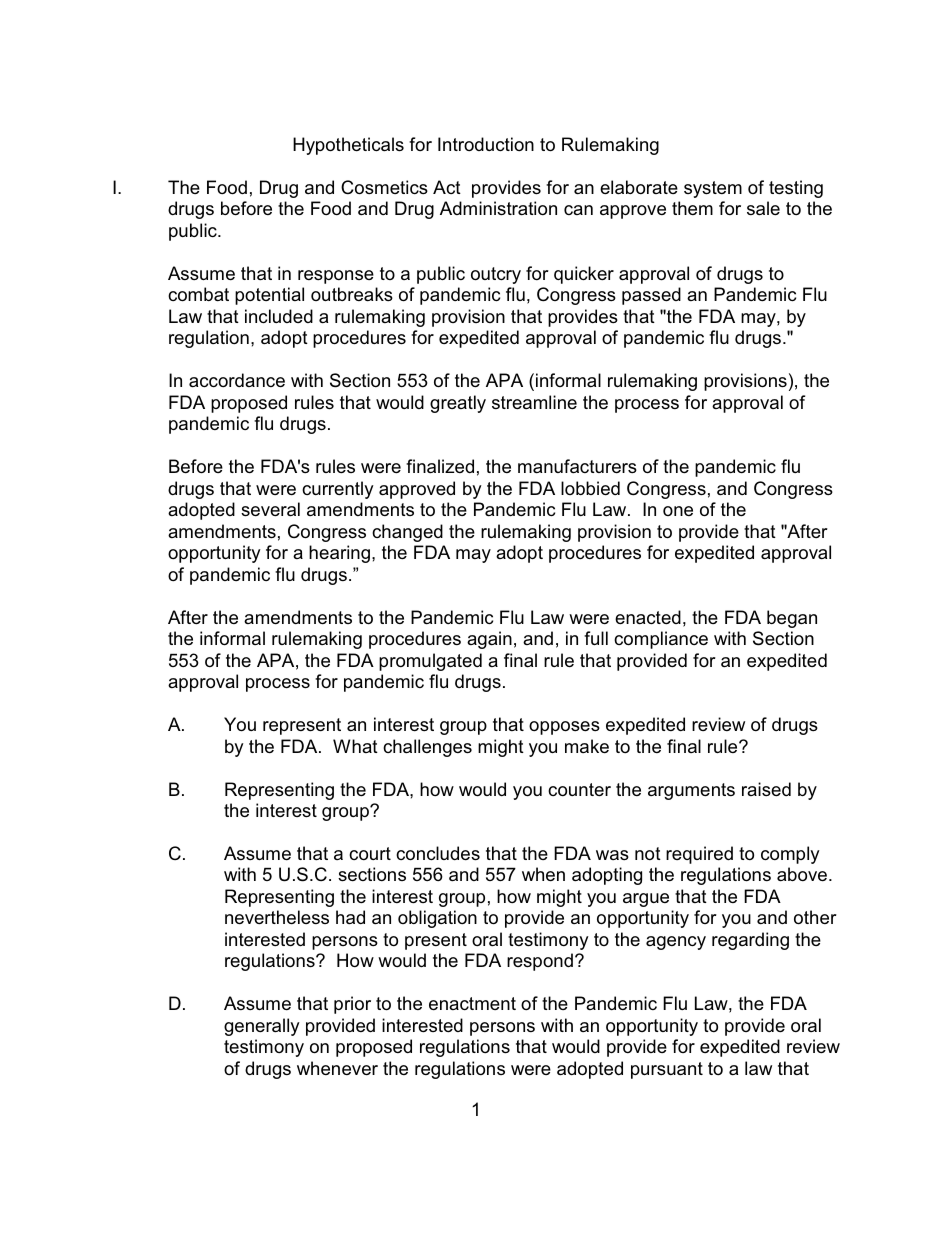  Describe the element at coordinates (472, 1004) in the screenshot. I see `enactment` at that location.
